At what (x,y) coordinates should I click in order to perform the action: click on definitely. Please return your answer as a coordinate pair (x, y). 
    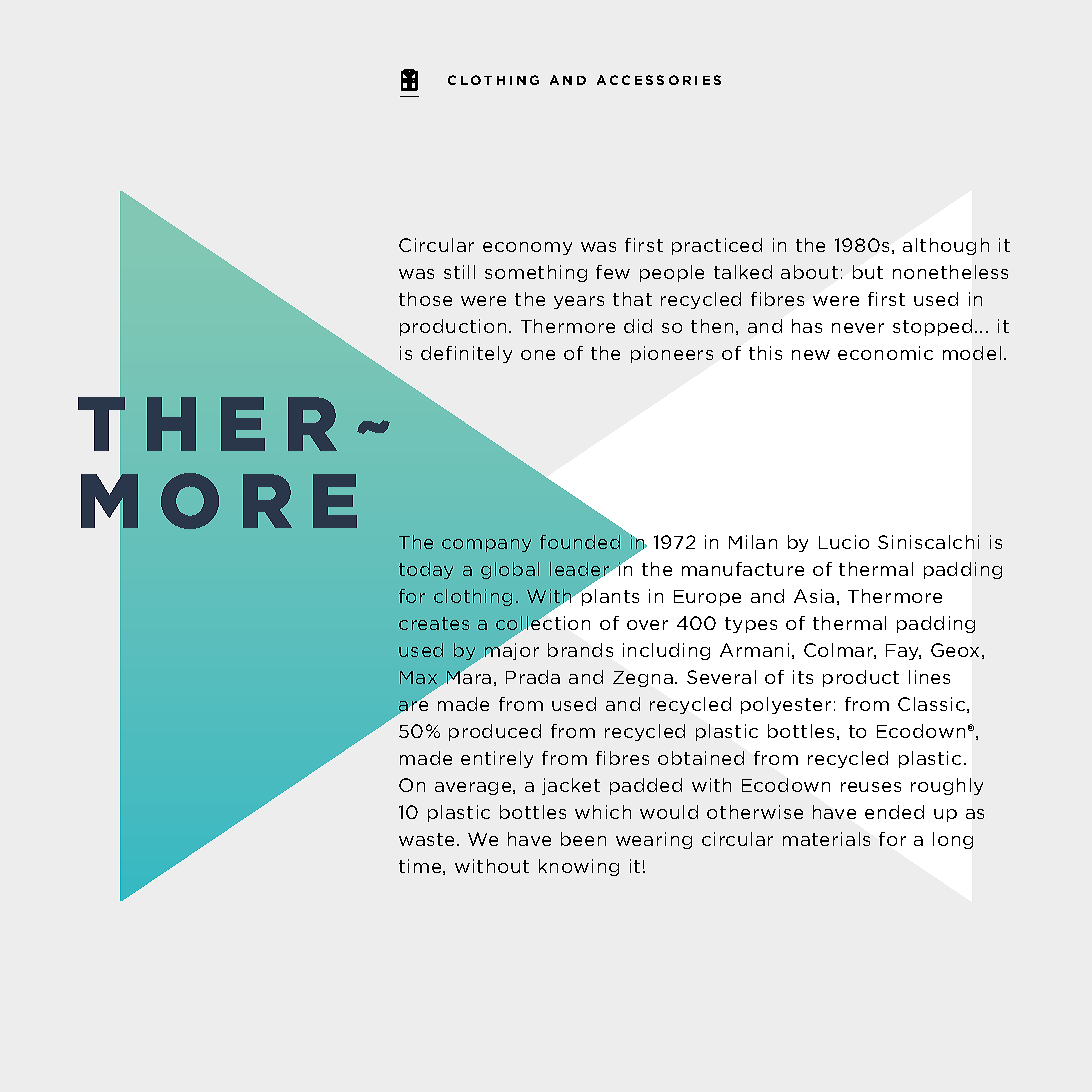
    Looking at the image, I should click on (466, 354).
